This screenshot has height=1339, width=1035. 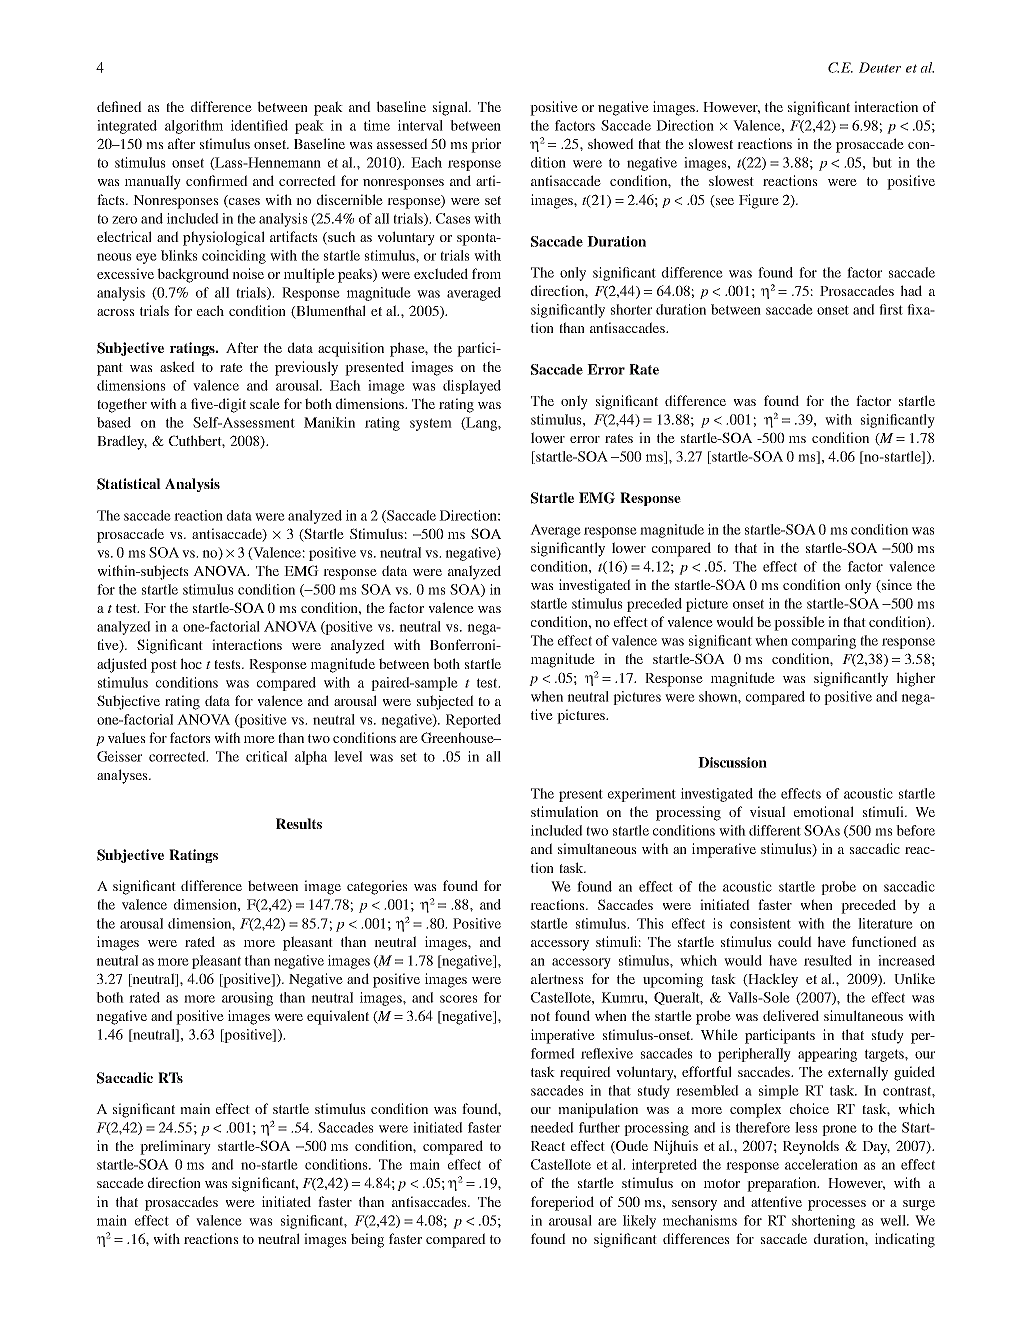 What do you see at coordinates (557, 978) in the screenshot?
I see `alertness` at bounding box center [557, 978].
